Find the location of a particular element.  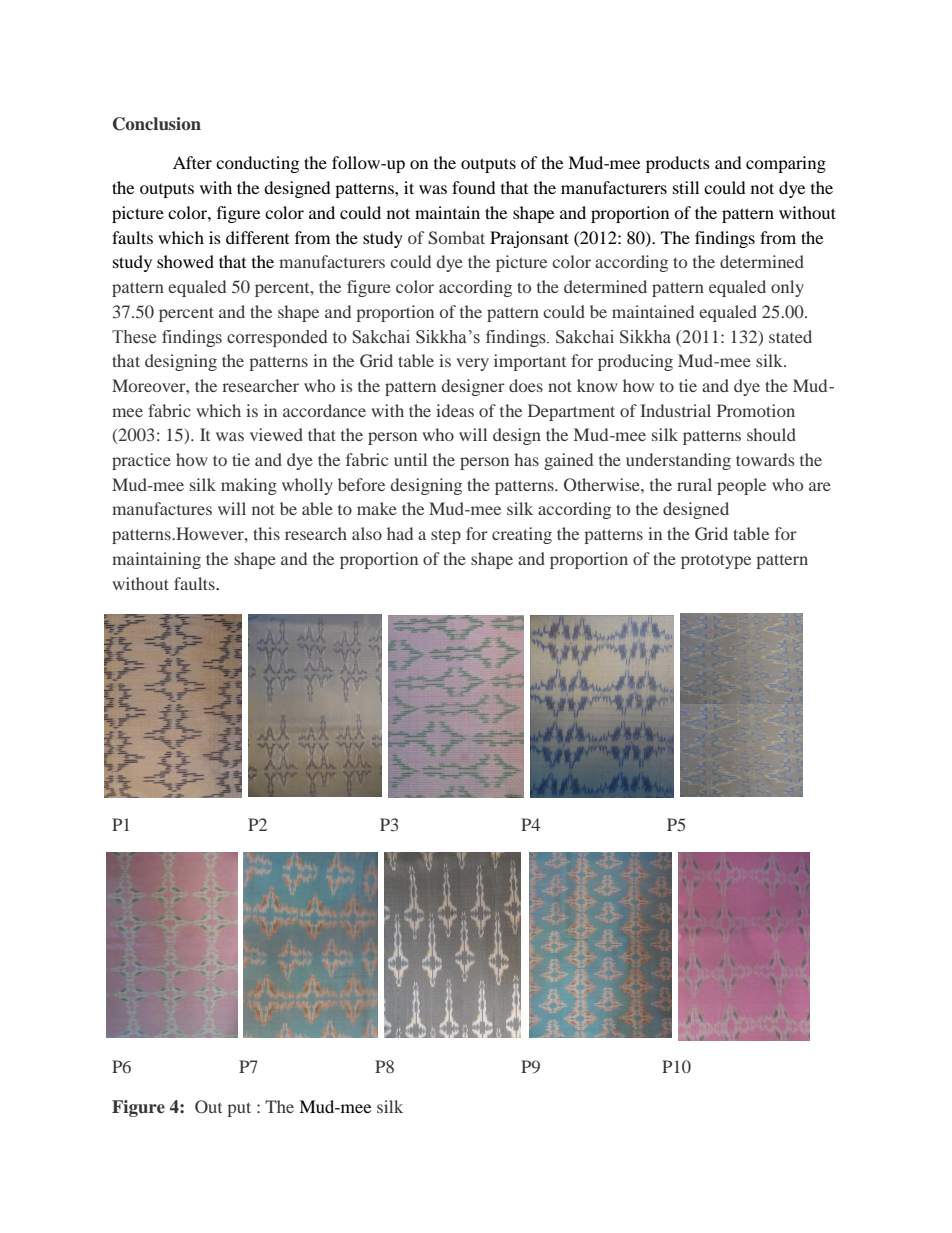

this is located at coordinates (266, 533).
